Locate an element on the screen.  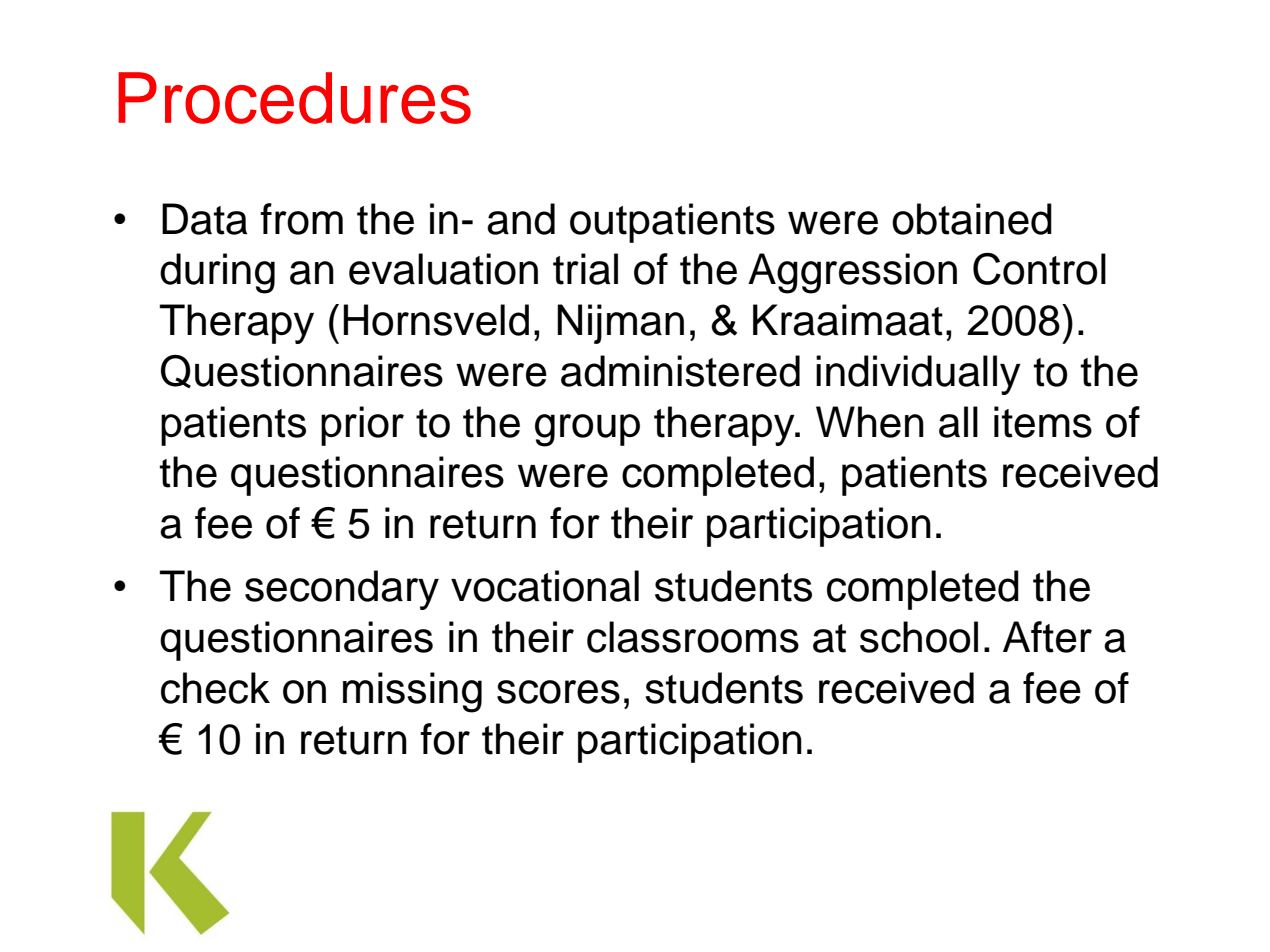
obtained is located at coordinates (972, 219).
